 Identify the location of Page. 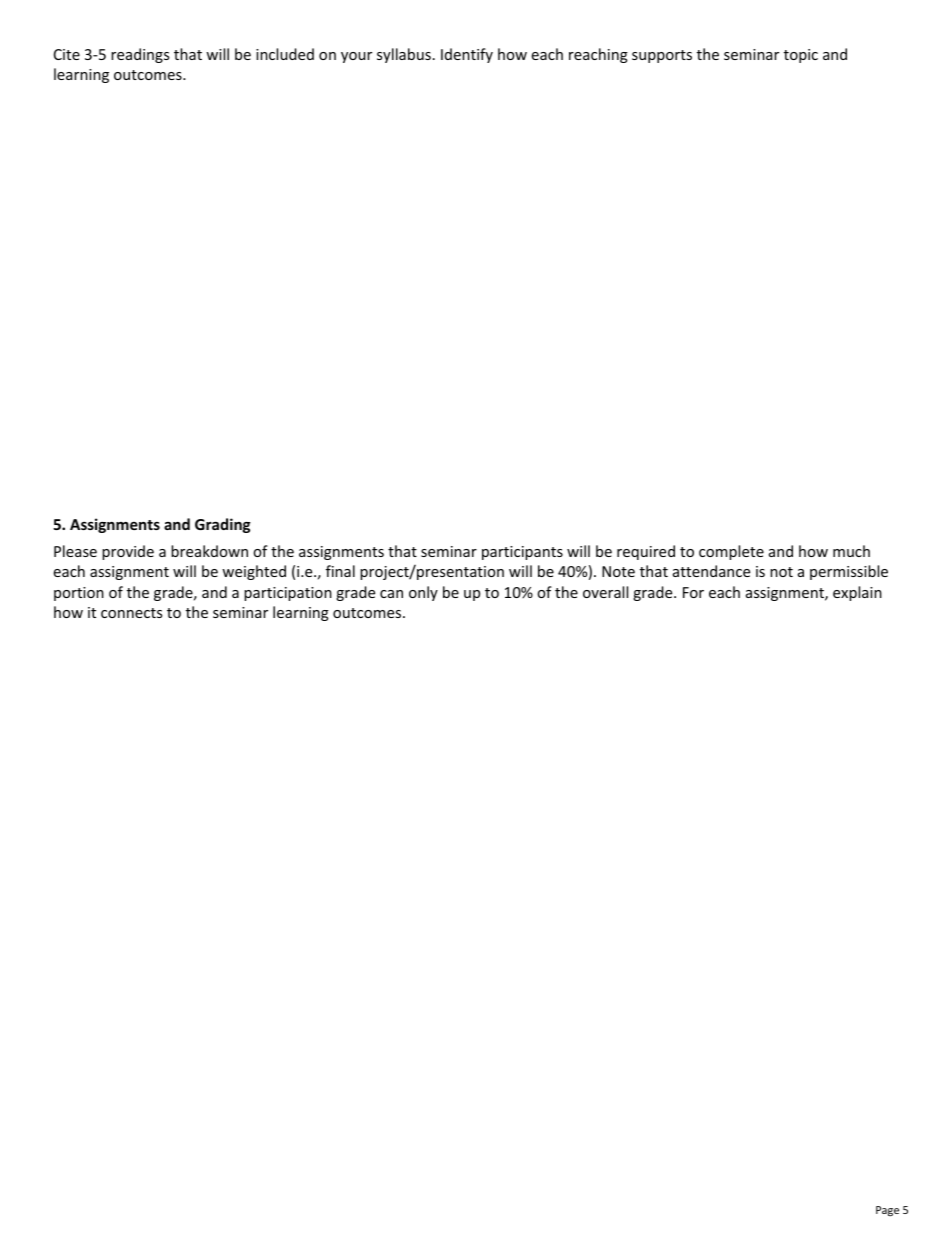
(887, 1211).
